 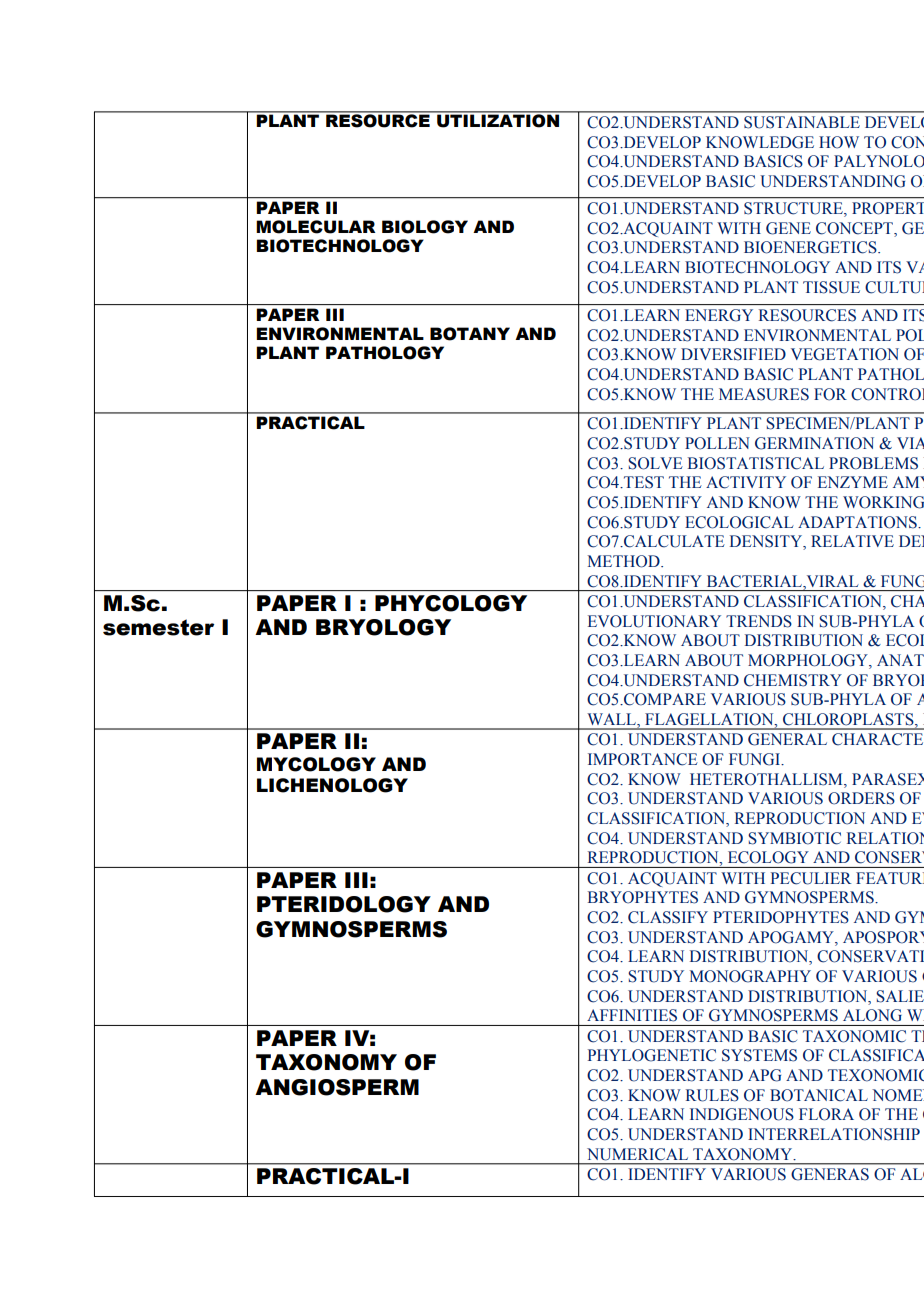 I want to click on MOLECULAR, so click(x=316, y=227).
